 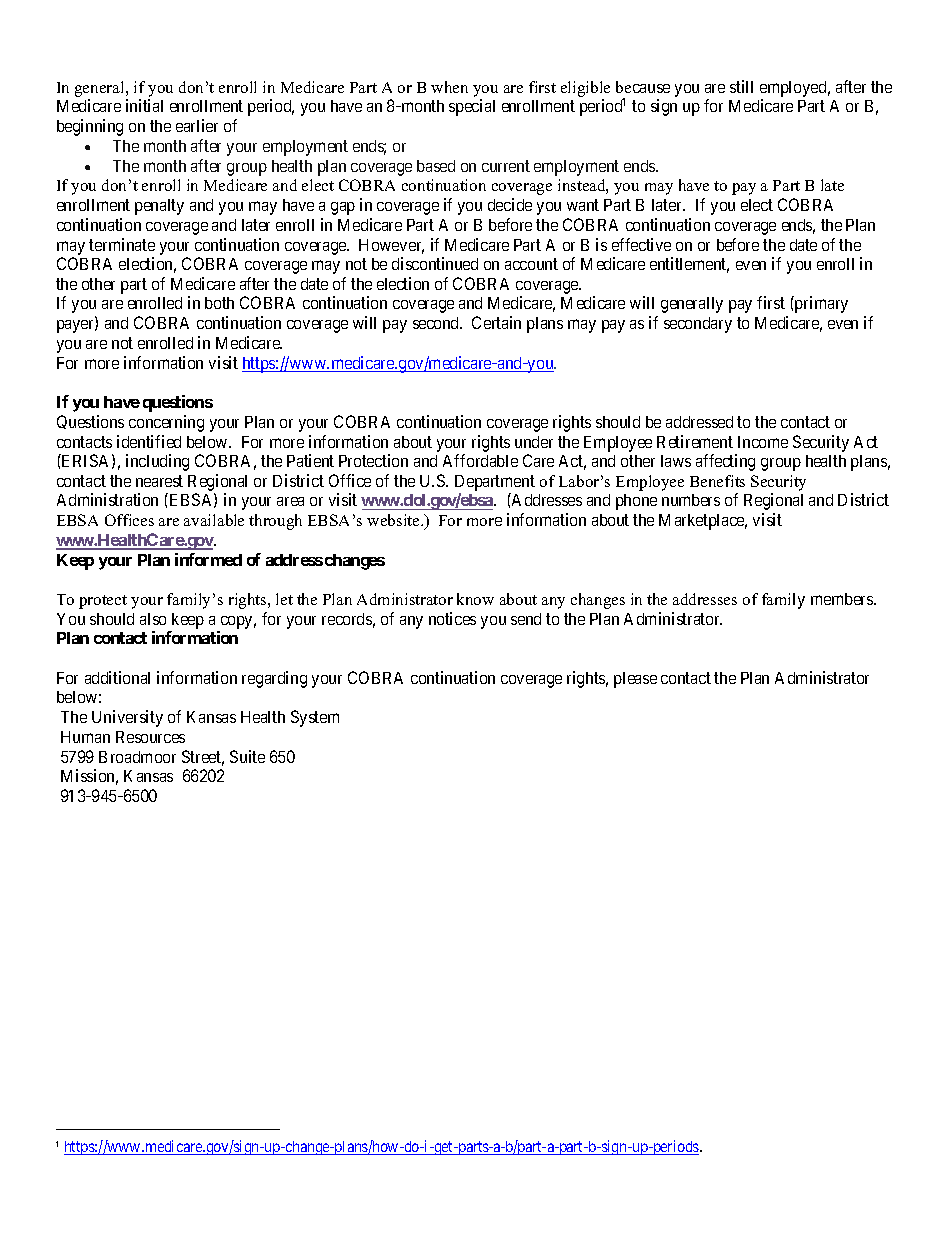 I want to click on informed, so click(x=208, y=559).
